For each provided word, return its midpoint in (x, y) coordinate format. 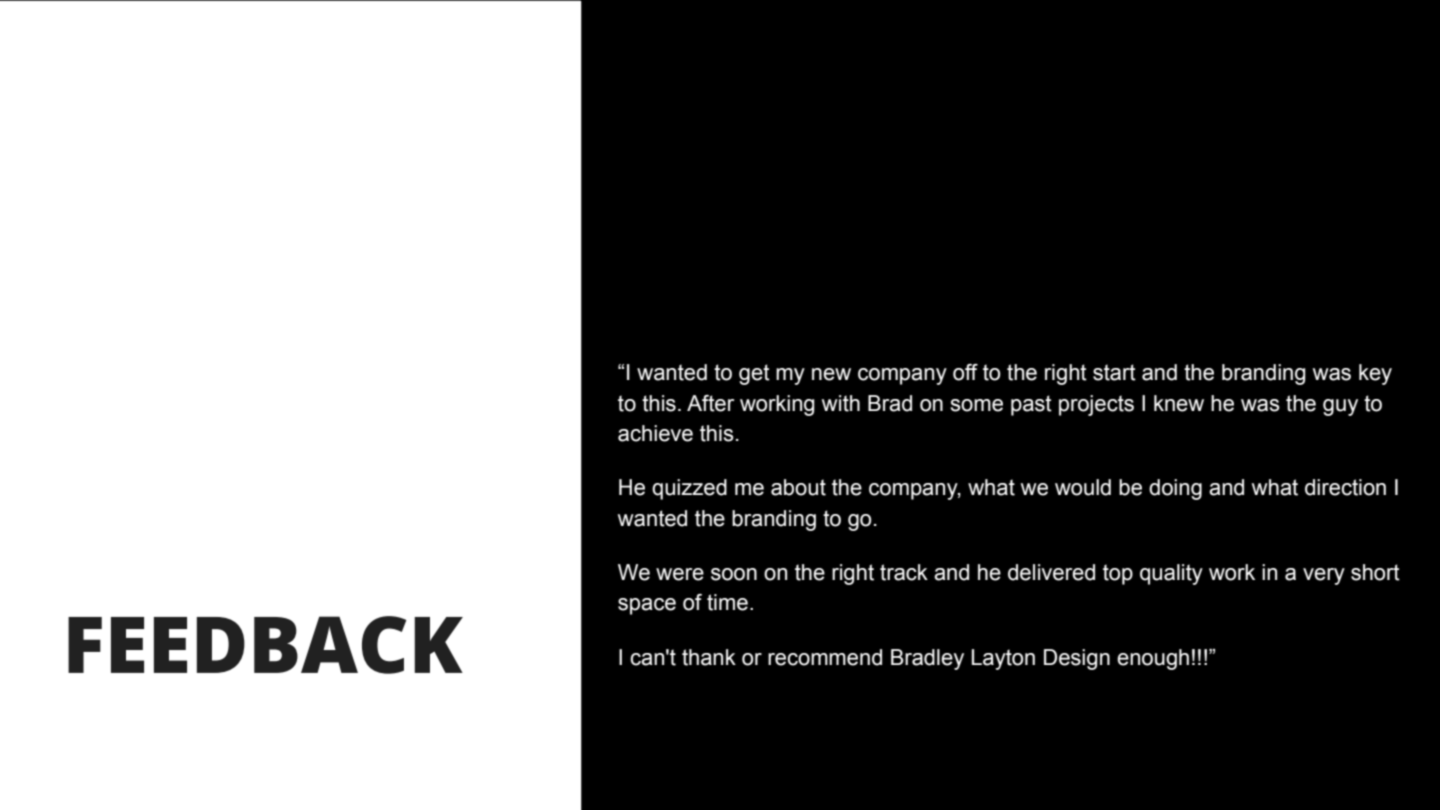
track (904, 572)
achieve (655, 433)
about (798, 487)
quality (1171, 574)
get (754, 374)
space (647, 606)
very (1324, 576)
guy (1340, 407)
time (727, 602)
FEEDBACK (265, 645)
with (841, 403)
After (710, 403)
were (680, 574)
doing (1175, 489)
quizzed (689, 489)
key (1375, 374)
